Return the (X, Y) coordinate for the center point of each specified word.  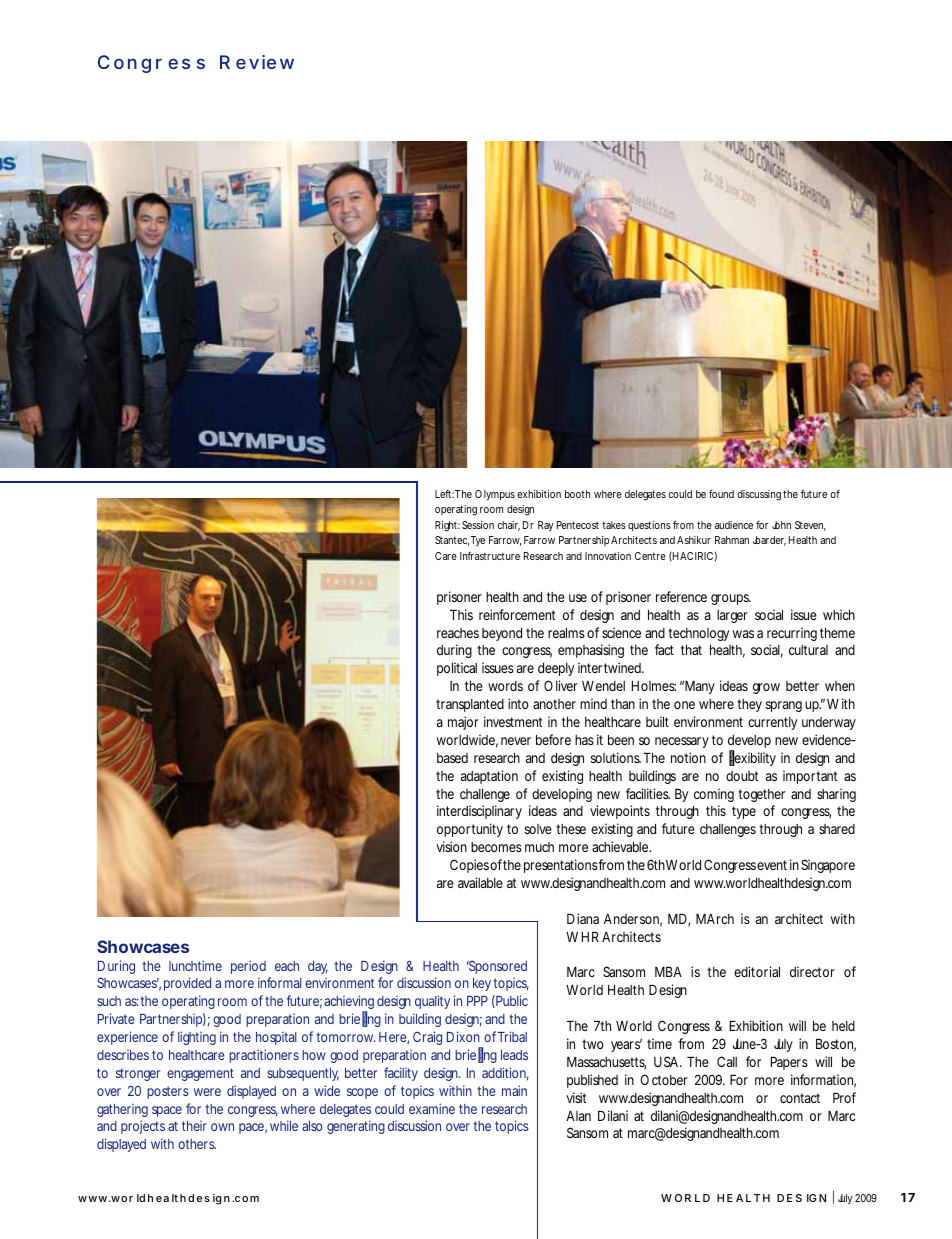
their (194, 1126)
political (457, 669)
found (721, 493)
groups (731, 599)
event (772, 865)
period (248, 967)
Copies (469, 866)
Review (257, 62)
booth (577, 494)
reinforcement (517, 614)
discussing (759, 495)
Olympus (495, 495)
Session (478, 525)
